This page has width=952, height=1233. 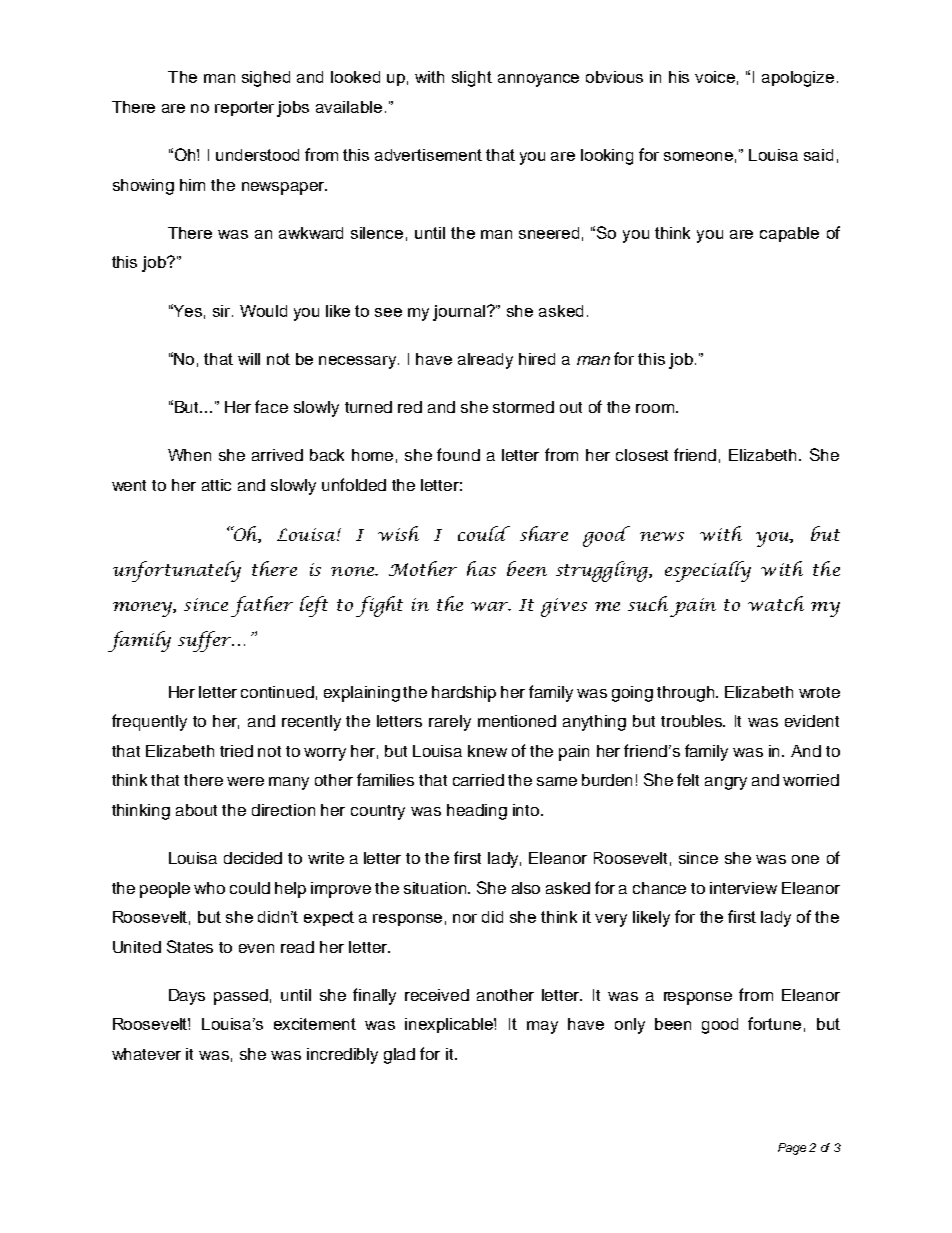 I want to click on slight, so click(x=472, y=79).
